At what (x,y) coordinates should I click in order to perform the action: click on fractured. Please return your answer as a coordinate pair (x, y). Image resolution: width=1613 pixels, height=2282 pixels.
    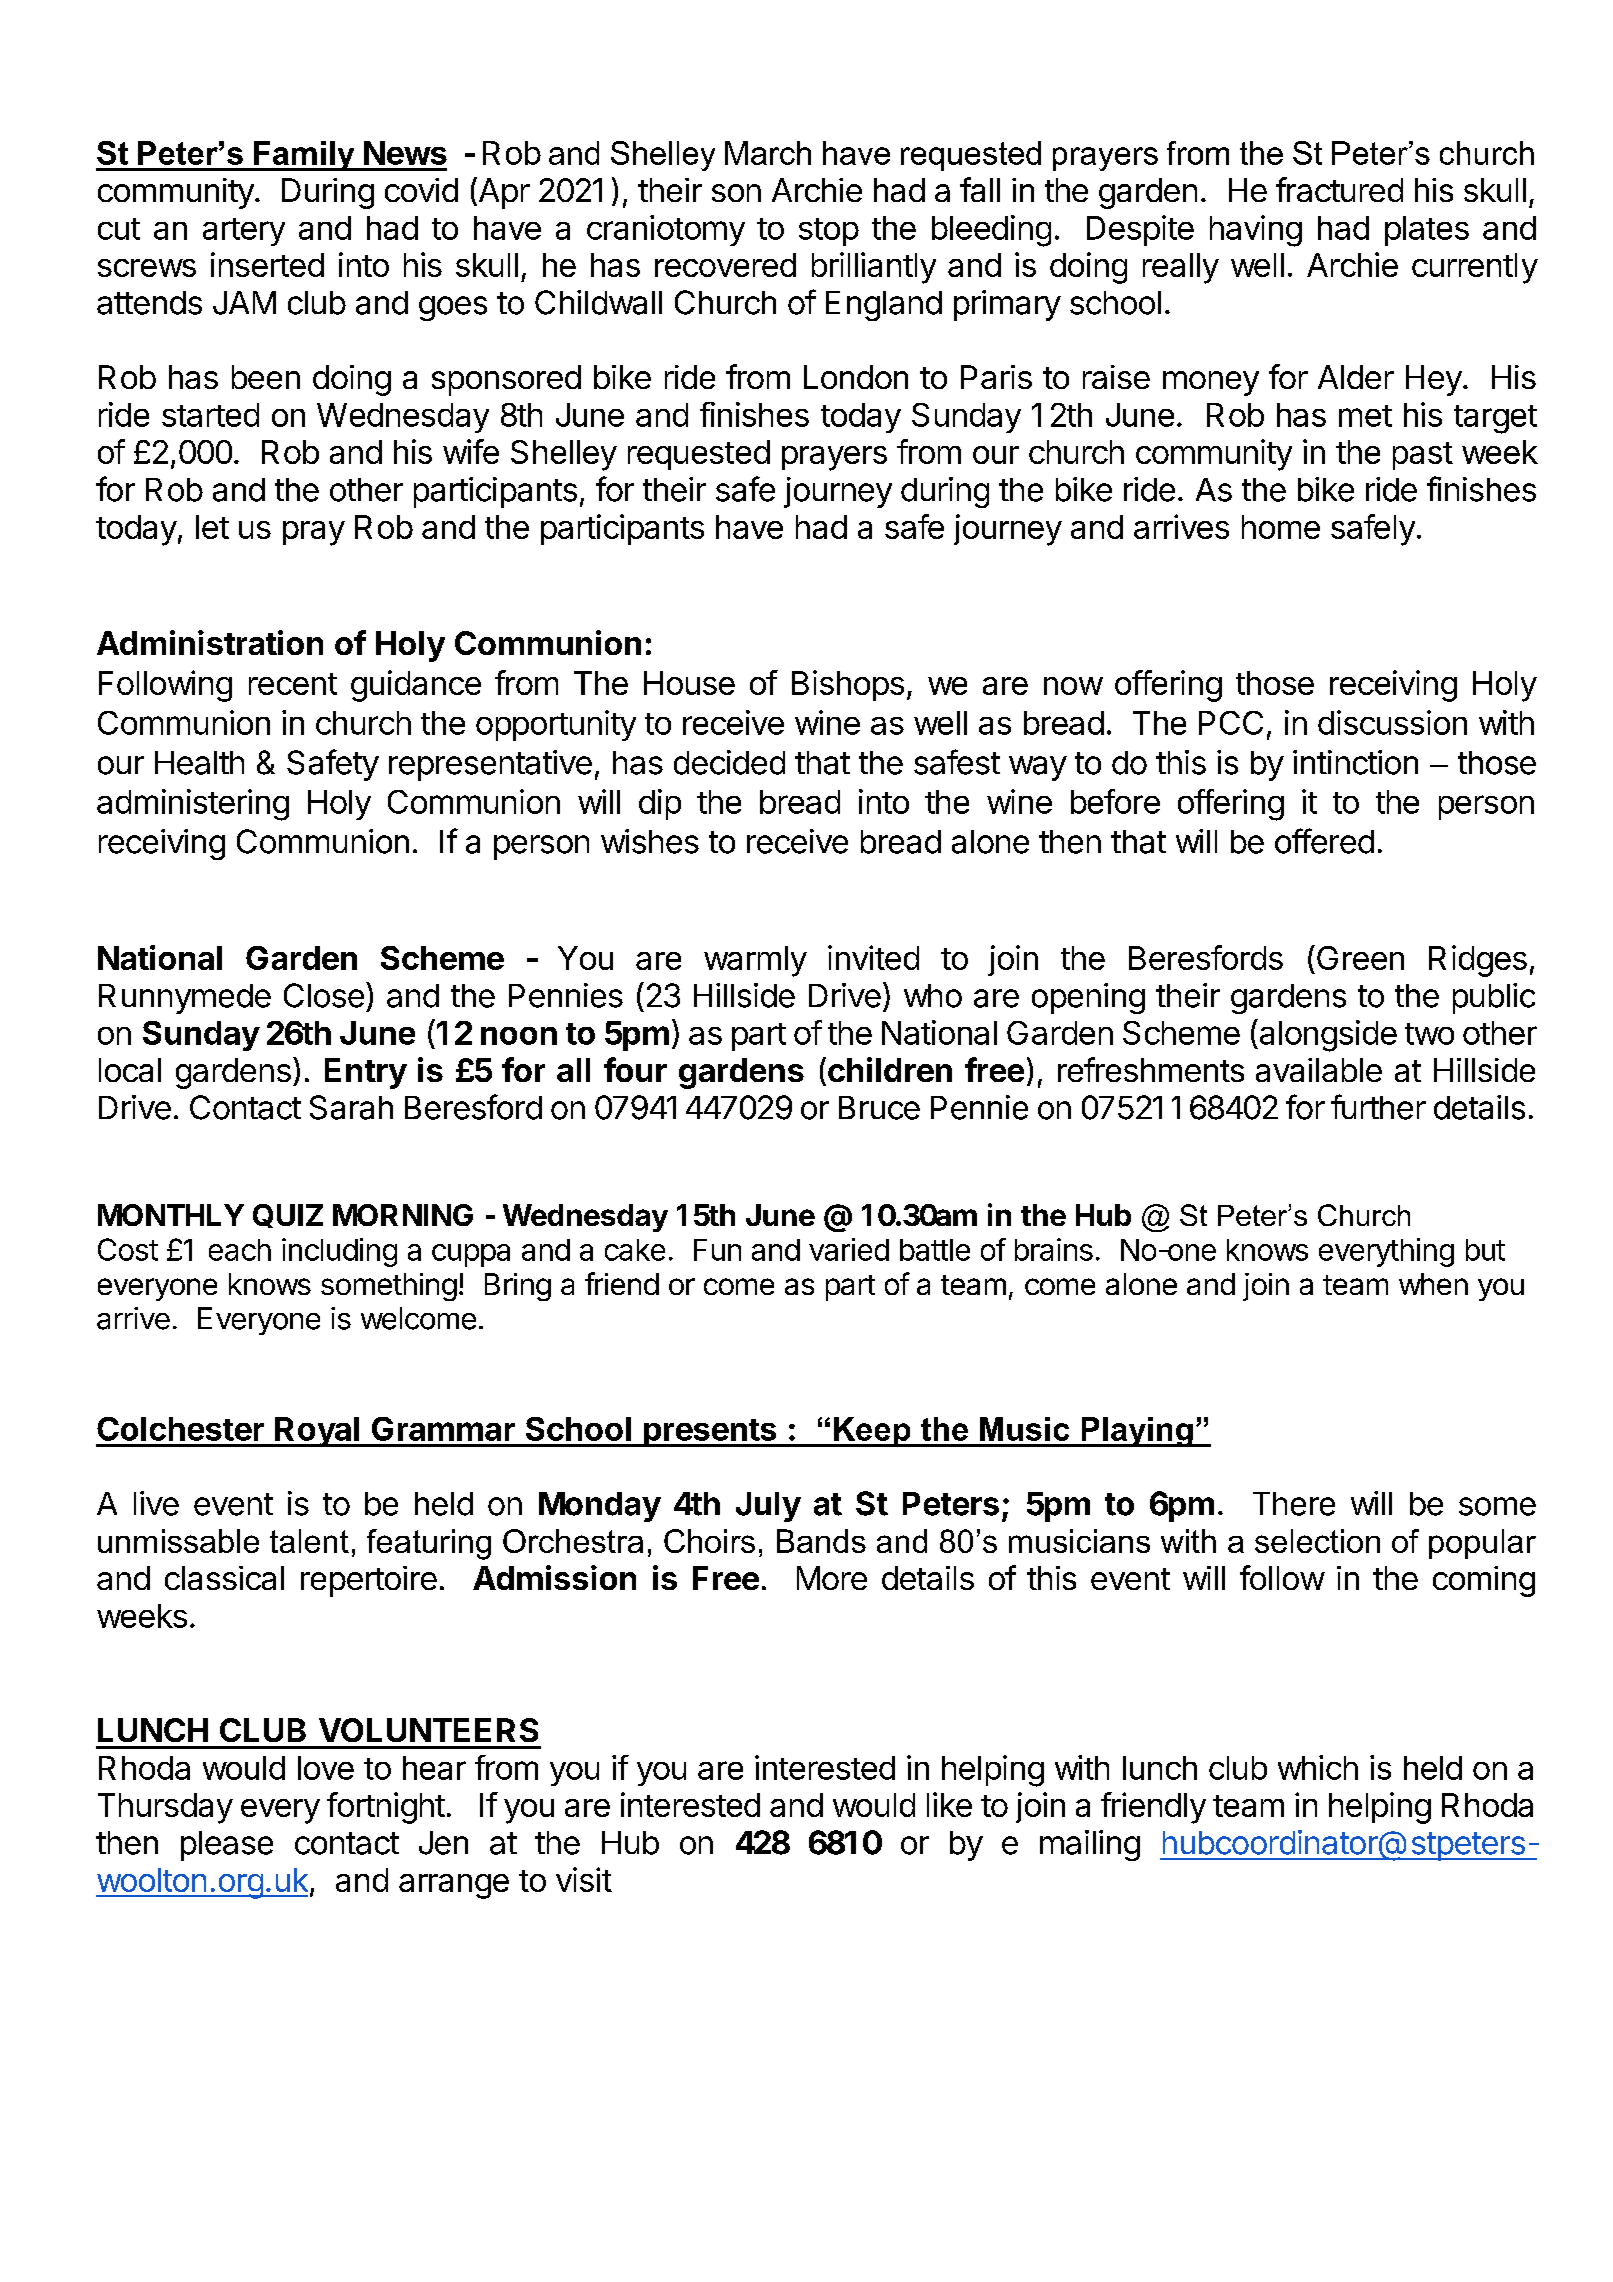
    Looking at the image, I should click on (1339, 189).
